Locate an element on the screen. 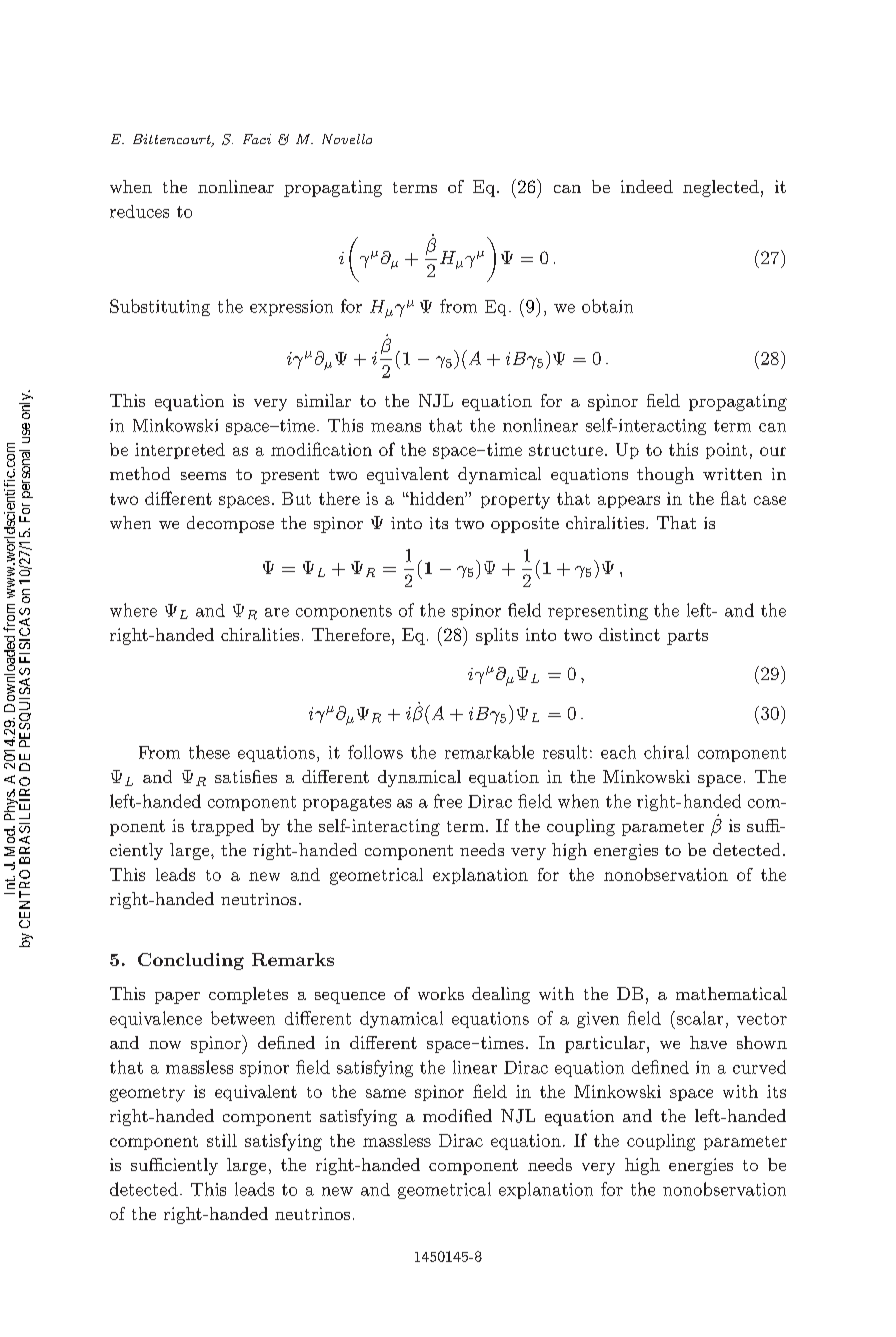  these is located at coordinates (209, 752).
